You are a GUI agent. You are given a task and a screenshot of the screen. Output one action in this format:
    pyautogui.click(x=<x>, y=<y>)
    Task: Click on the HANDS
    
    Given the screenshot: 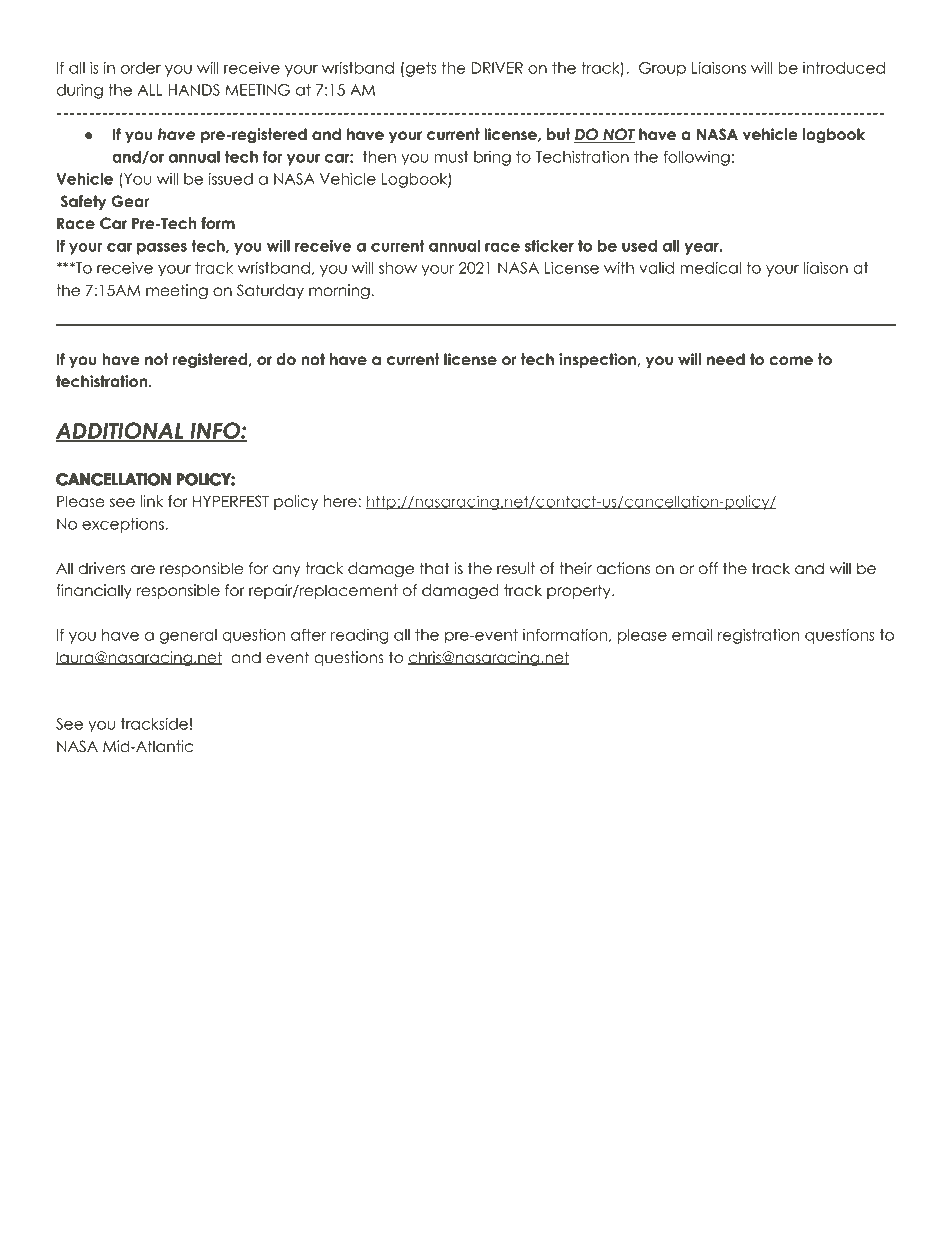 What is the action you would take?
    pyautogui.click(x=194, y=90)
